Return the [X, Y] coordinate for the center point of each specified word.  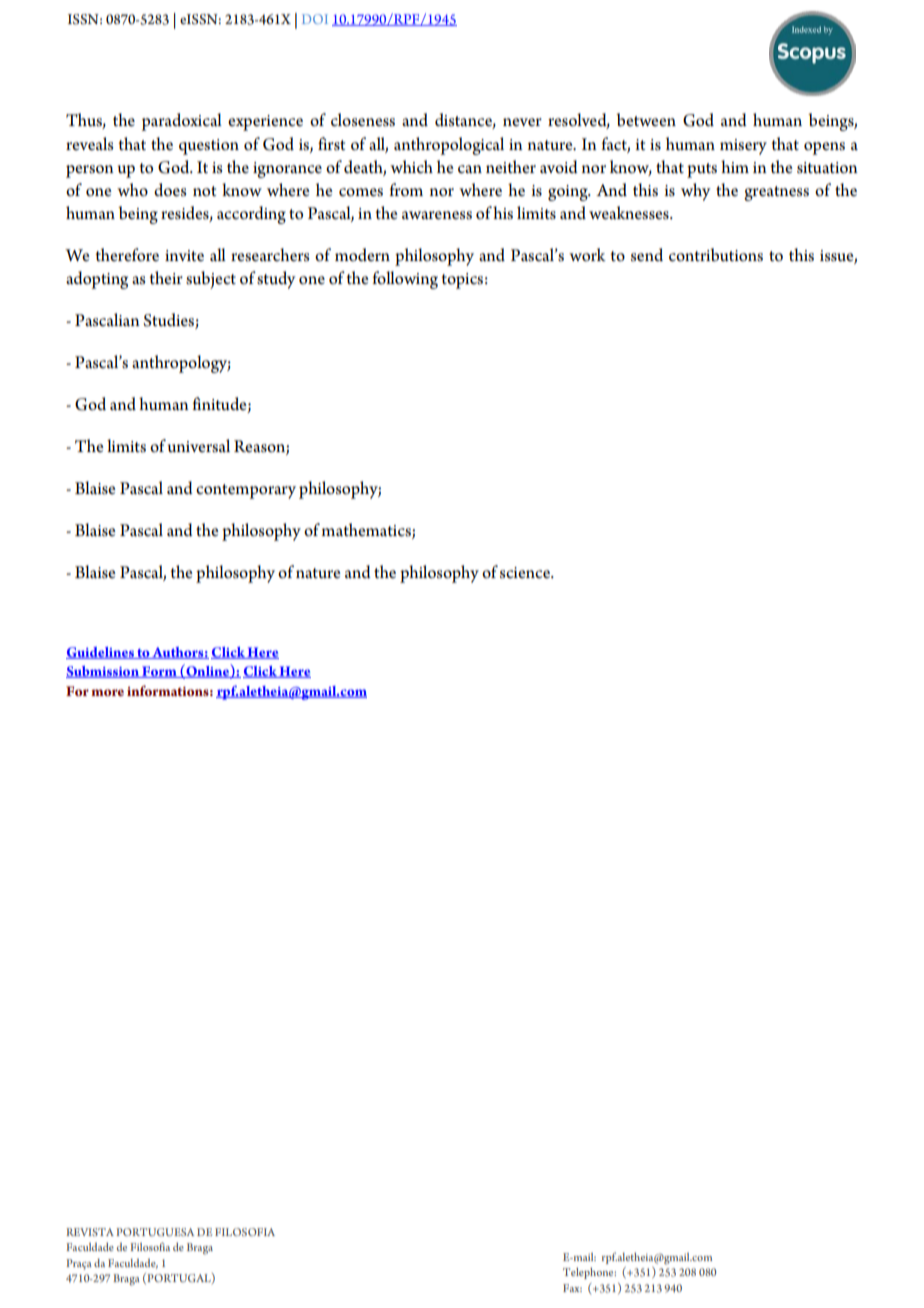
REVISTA [90, 1232]
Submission [103, 672]
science [526, 573]
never [522, 122]
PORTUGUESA [155, 1232]
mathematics [367, 530]
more [107, 692]
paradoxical [181, 122]
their [166, 277]
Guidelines [101, 653]
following [405, 280]
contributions [716, 255]
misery [743, 147]
